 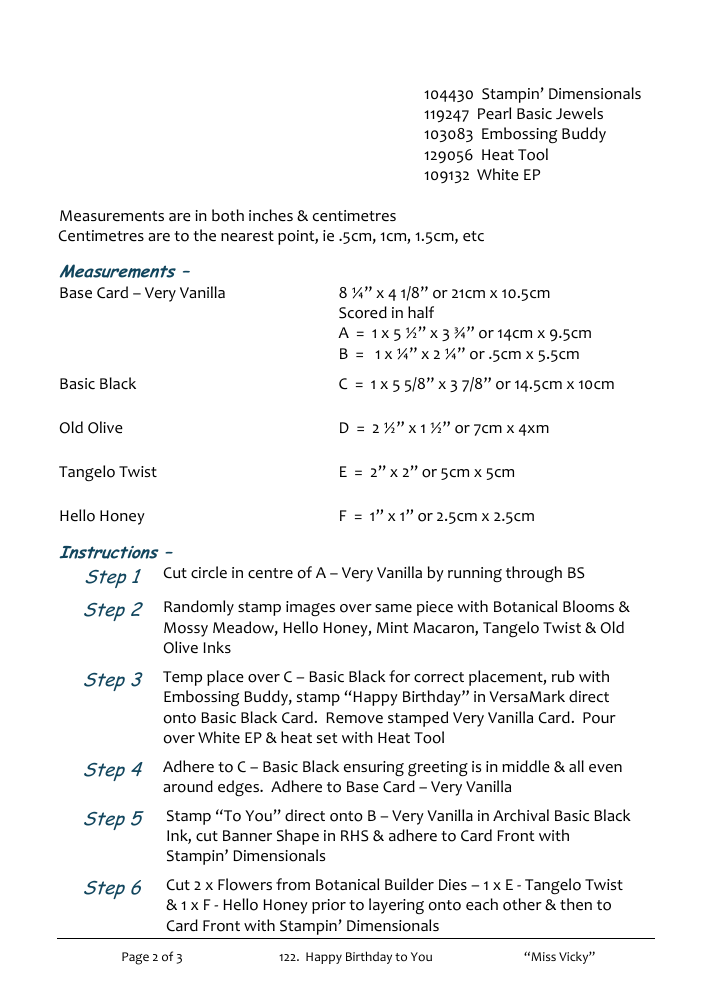 What do you see at coordinates (494, 113) in the document?
I see `Pearl` at bounding box center [494, 113].
